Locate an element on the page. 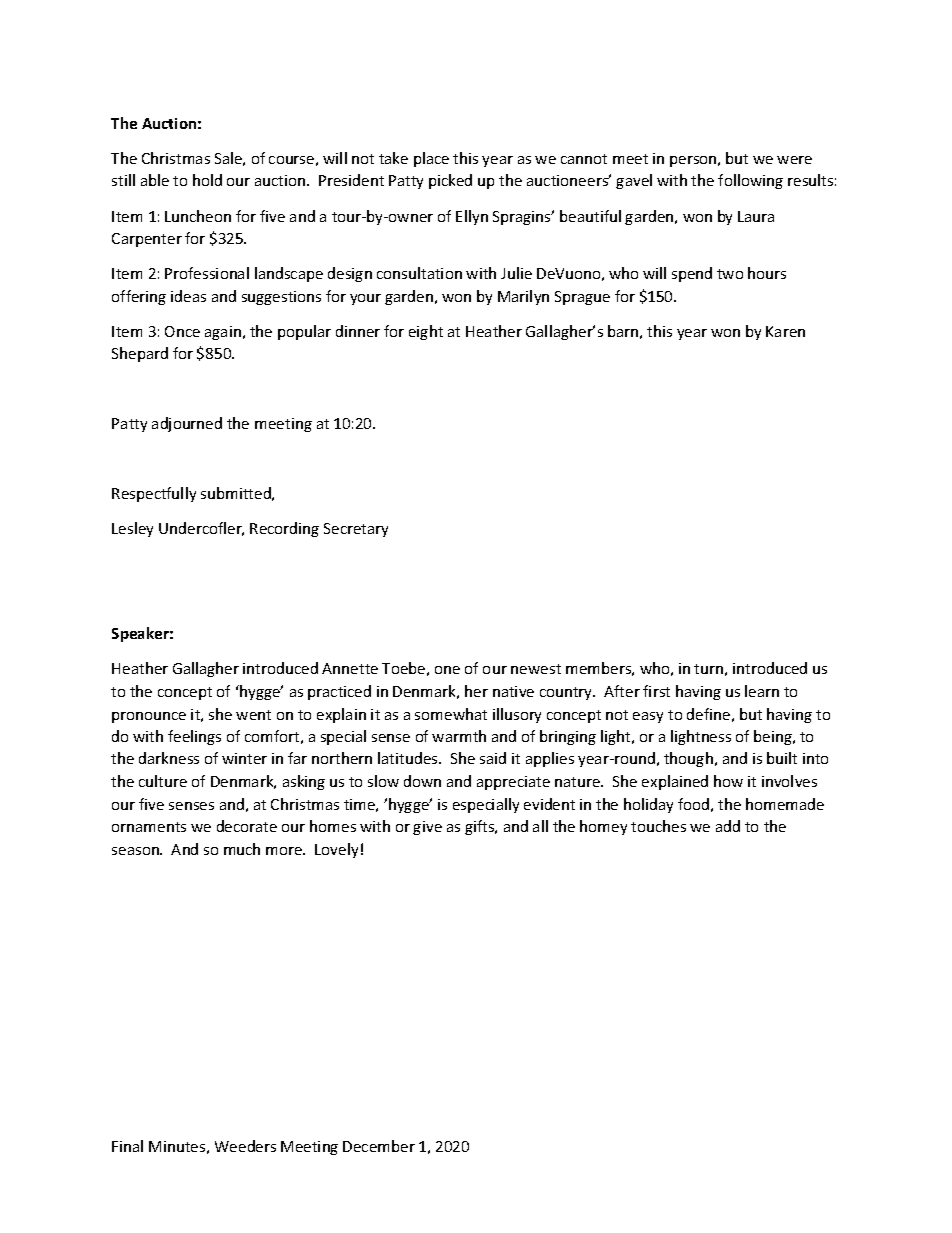  newest is located at coordinates (536, 669).
